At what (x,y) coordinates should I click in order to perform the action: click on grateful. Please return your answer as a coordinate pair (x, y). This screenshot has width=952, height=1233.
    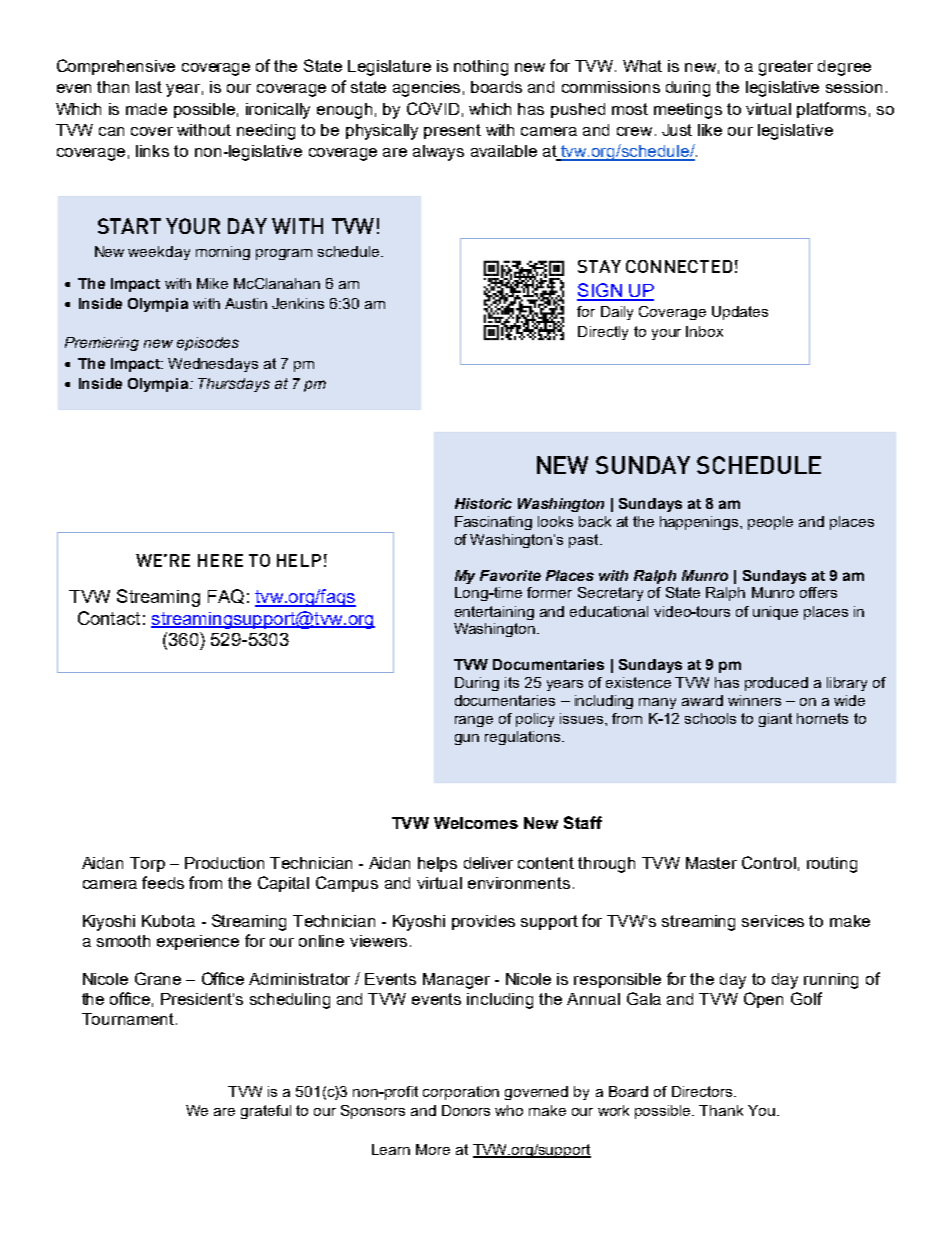
    Looking at the image, I should click on (266, 1112).
